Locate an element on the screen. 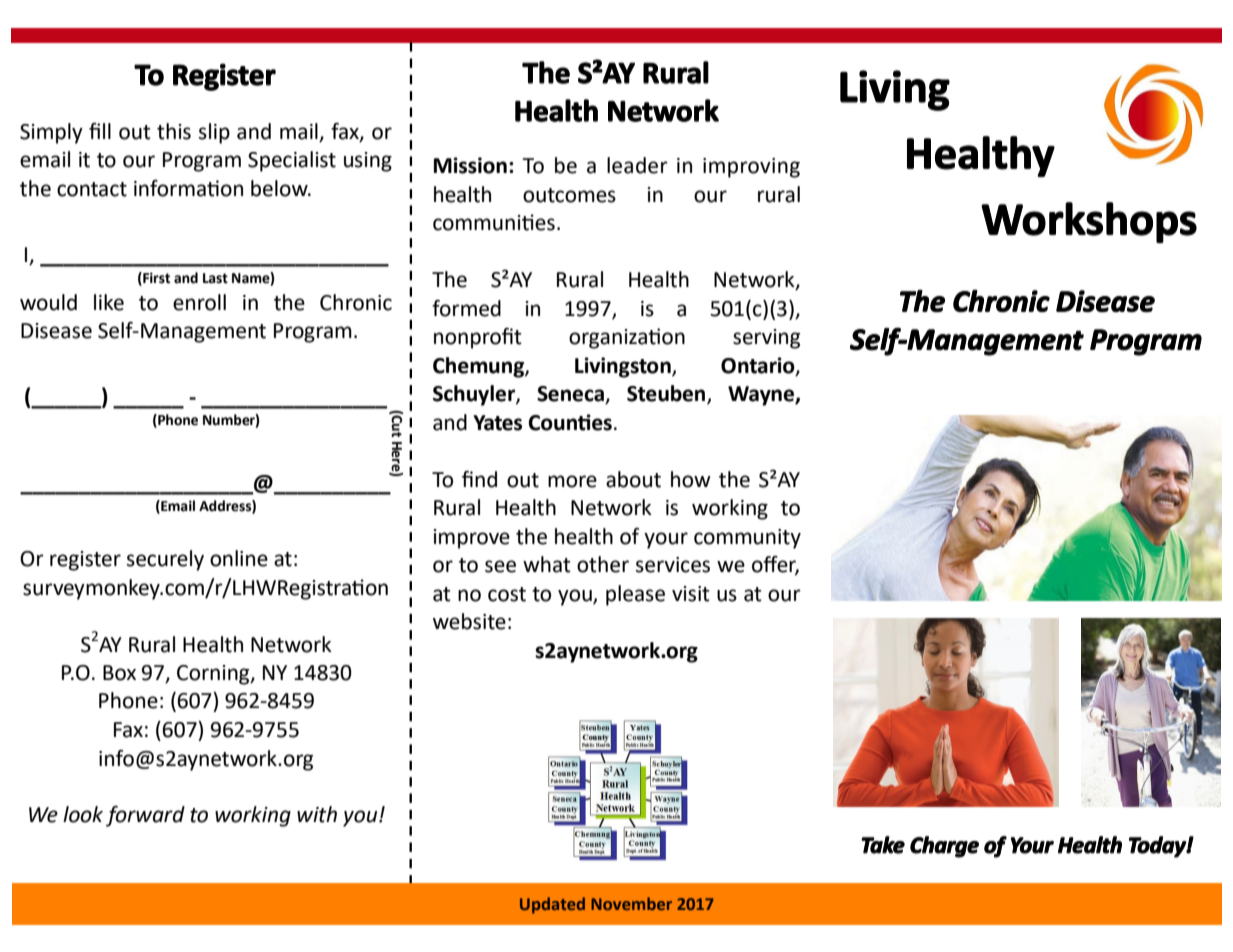 This screenshot has width=1233, height=952. Updated is located at coordinates (552, 905).
